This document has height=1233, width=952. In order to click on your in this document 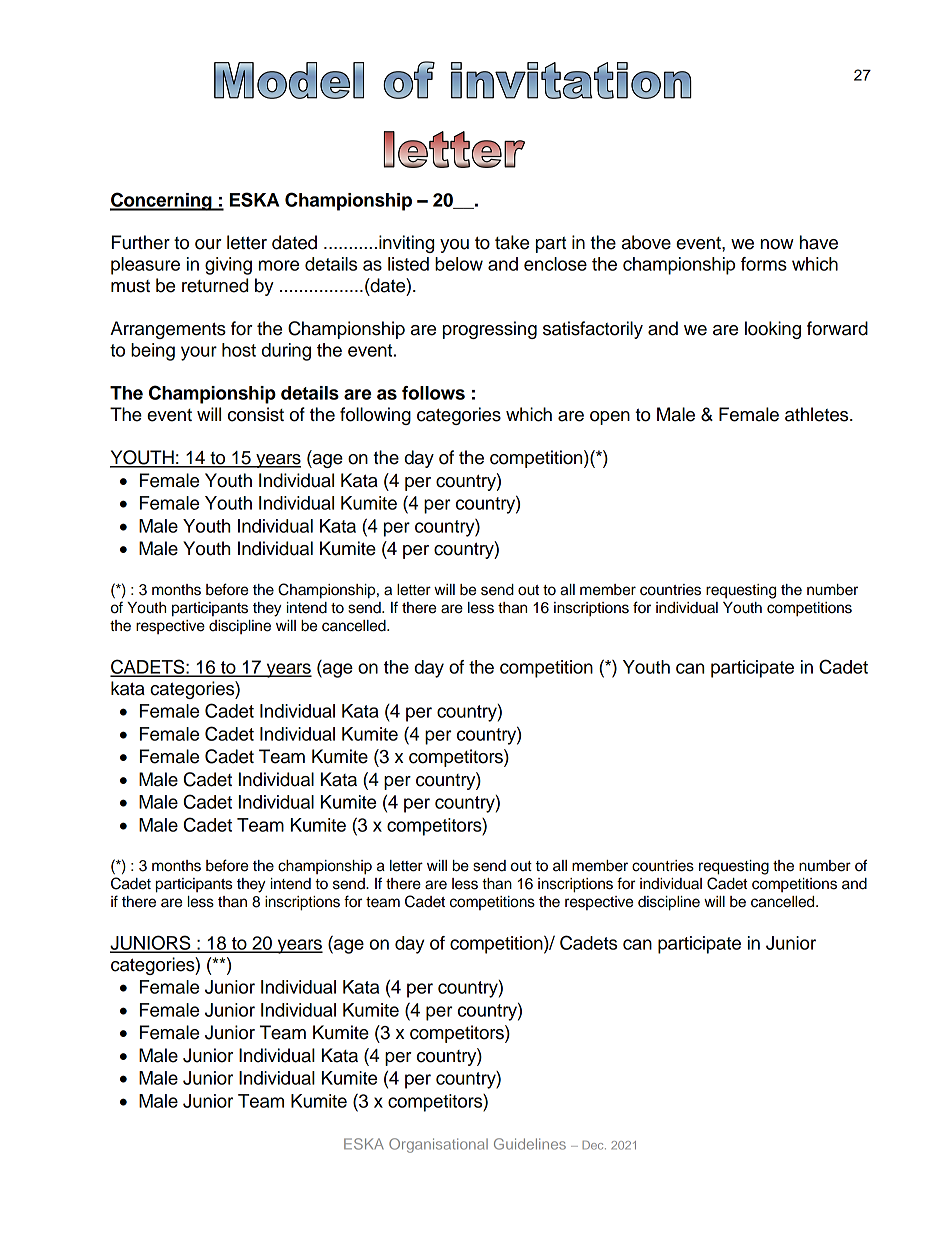, I will do `click(199, 353)`.
